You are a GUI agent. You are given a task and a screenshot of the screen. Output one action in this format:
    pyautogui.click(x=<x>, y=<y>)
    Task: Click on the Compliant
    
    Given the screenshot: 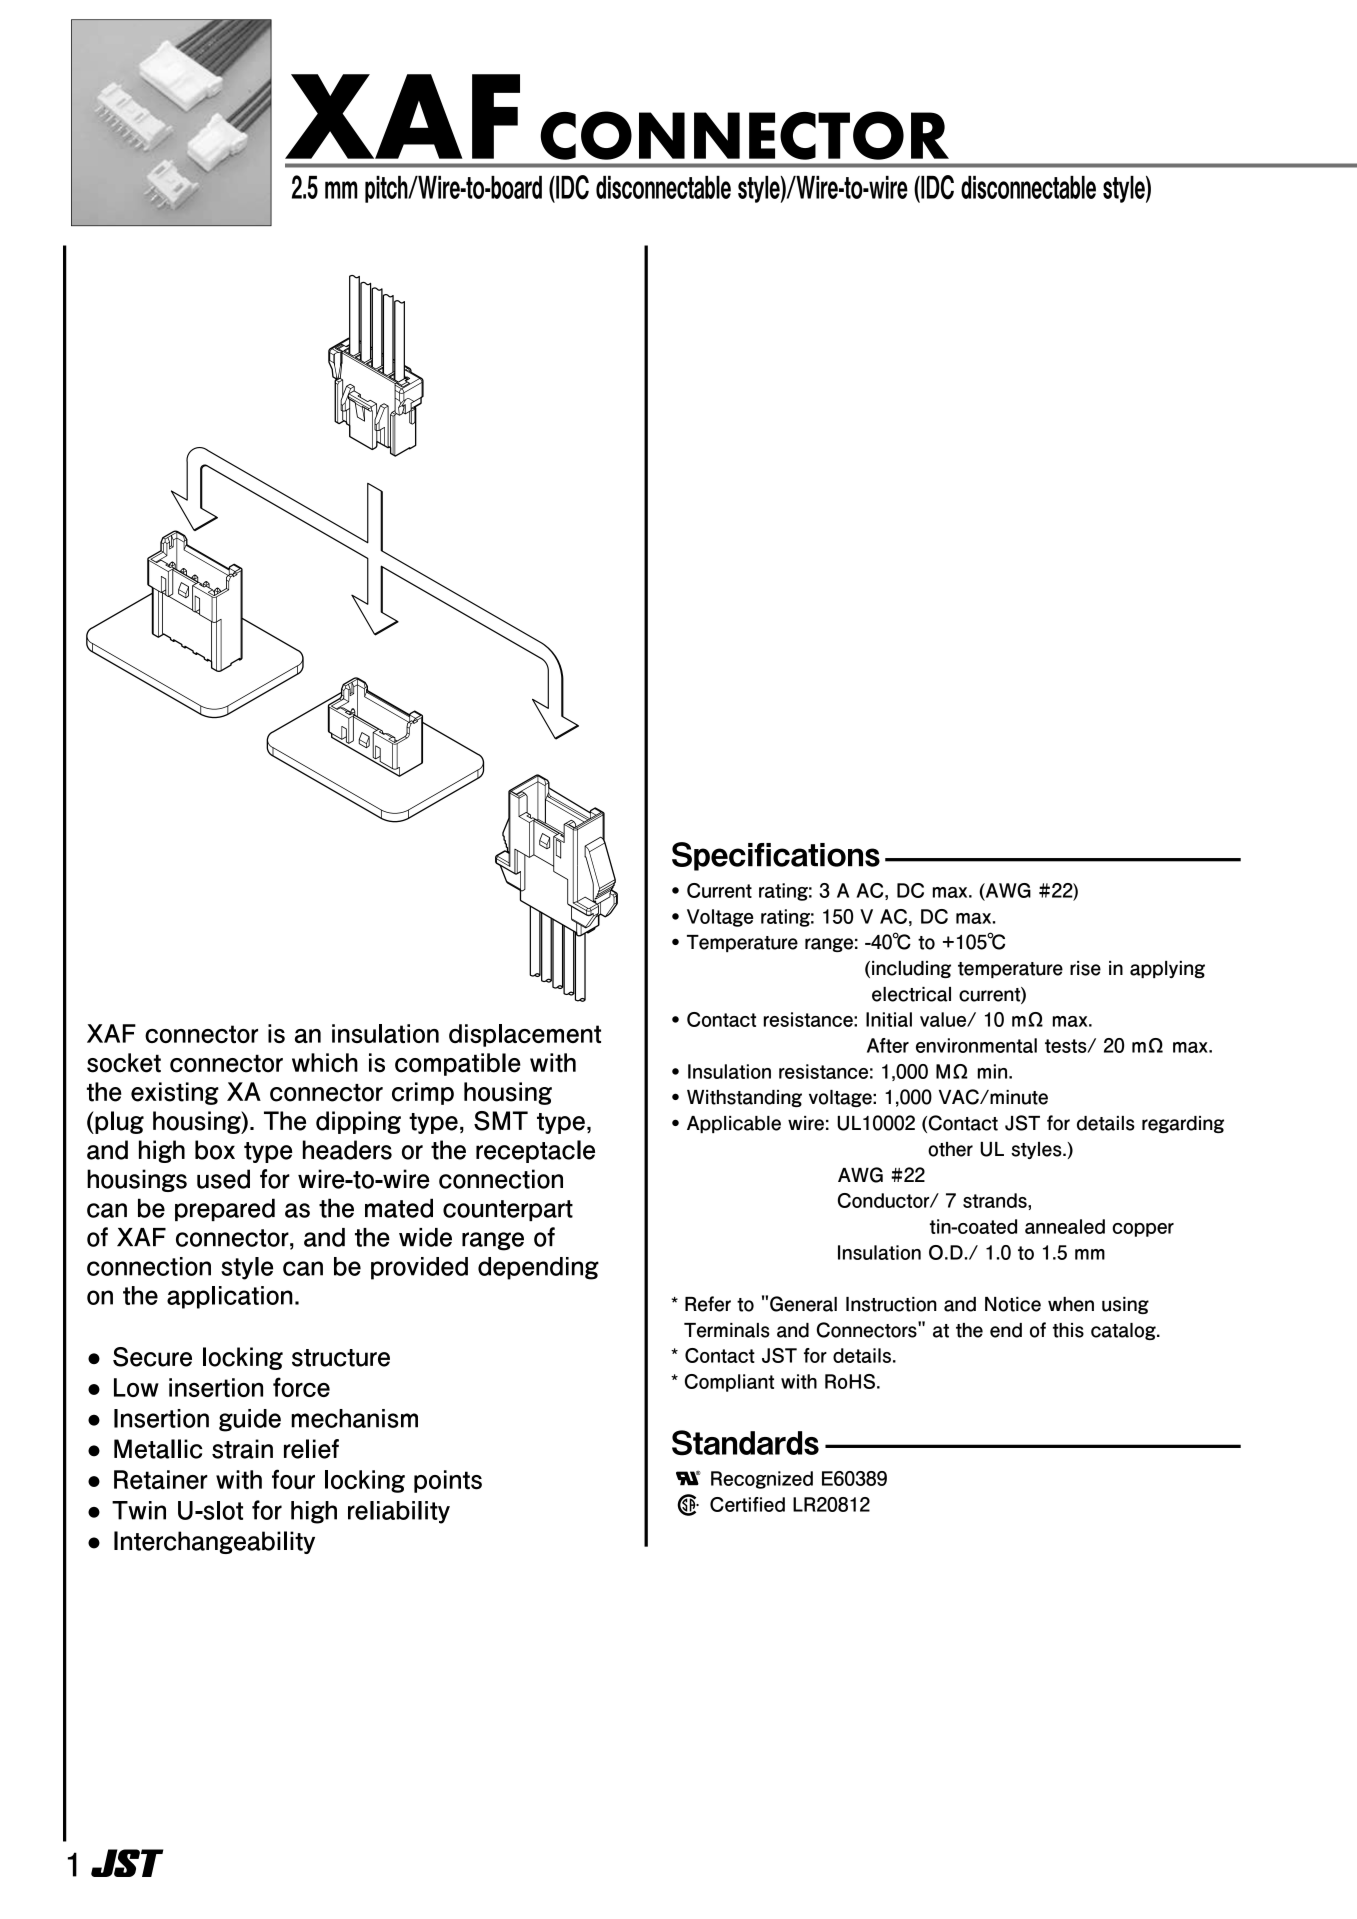 What is the action you would take?
    pyautogui.click(x=729, y=1383)
